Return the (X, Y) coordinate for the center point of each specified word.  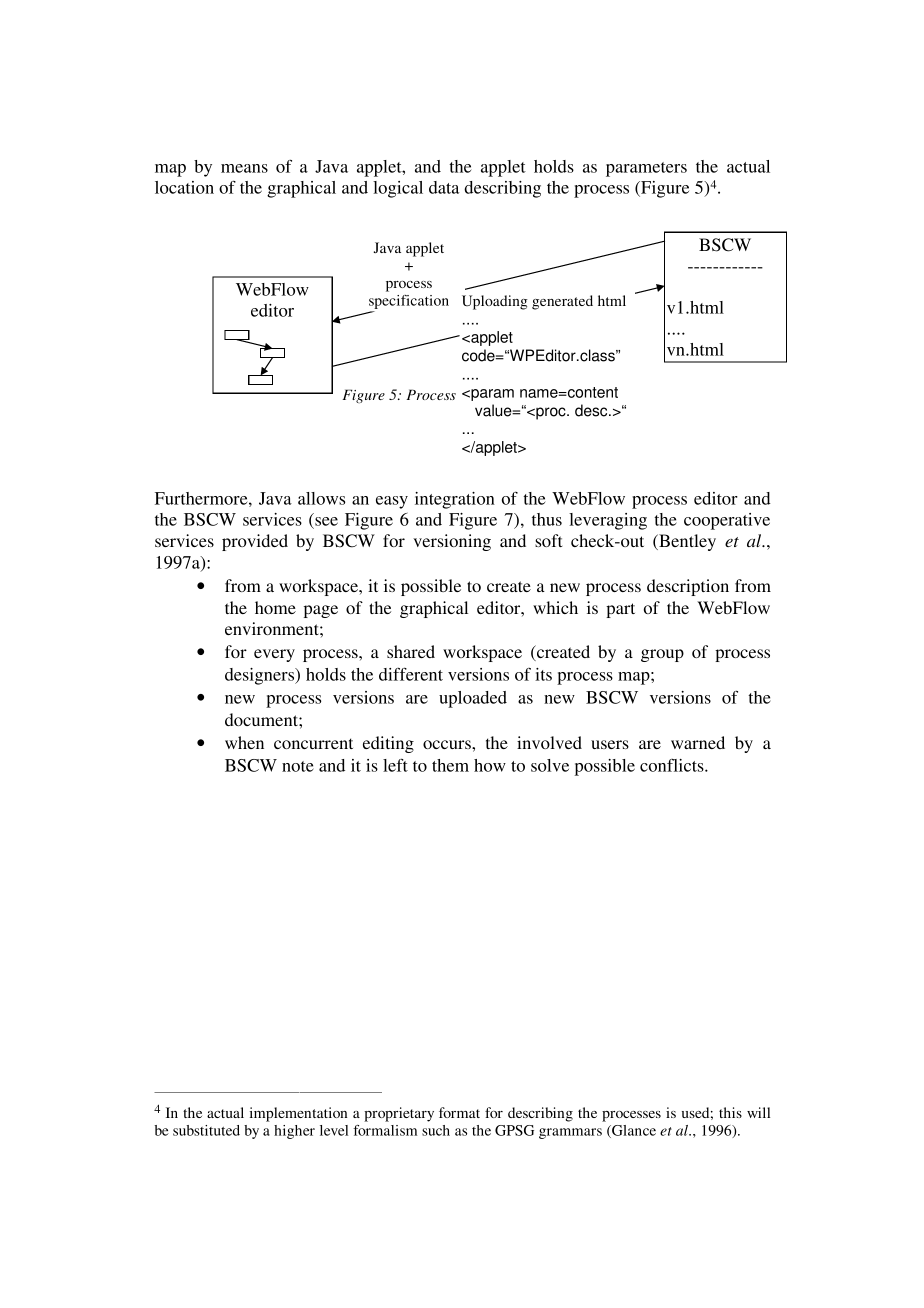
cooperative (727, 521)
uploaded (473, 699)
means (244, 168)
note (298, 766)
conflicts (673, 765)
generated (562, 302)
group (662, 655)
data (444, 187)
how (490, 765)
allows (321, 498)
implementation (298, 1114)
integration (455, 500)
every (274, 655)
